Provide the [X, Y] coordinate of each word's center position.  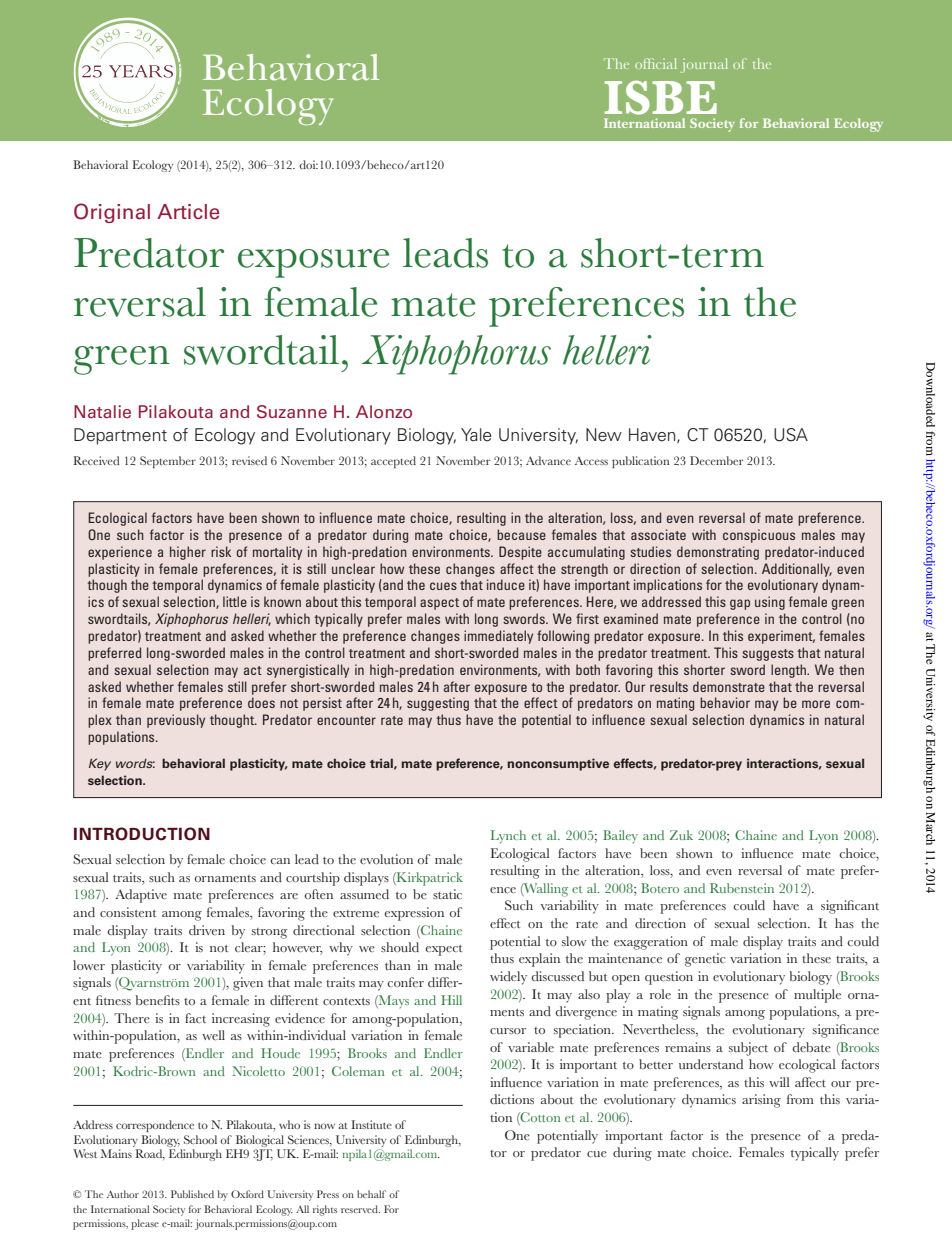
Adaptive [141, 896]
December [717, 460]
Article [188, 212]
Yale [476, 435]
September [168, 462]
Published [192, 1194]
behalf [371, 1194]
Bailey [620, 836]
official [656, 63]
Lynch [508, 837]
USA [791, 435]
